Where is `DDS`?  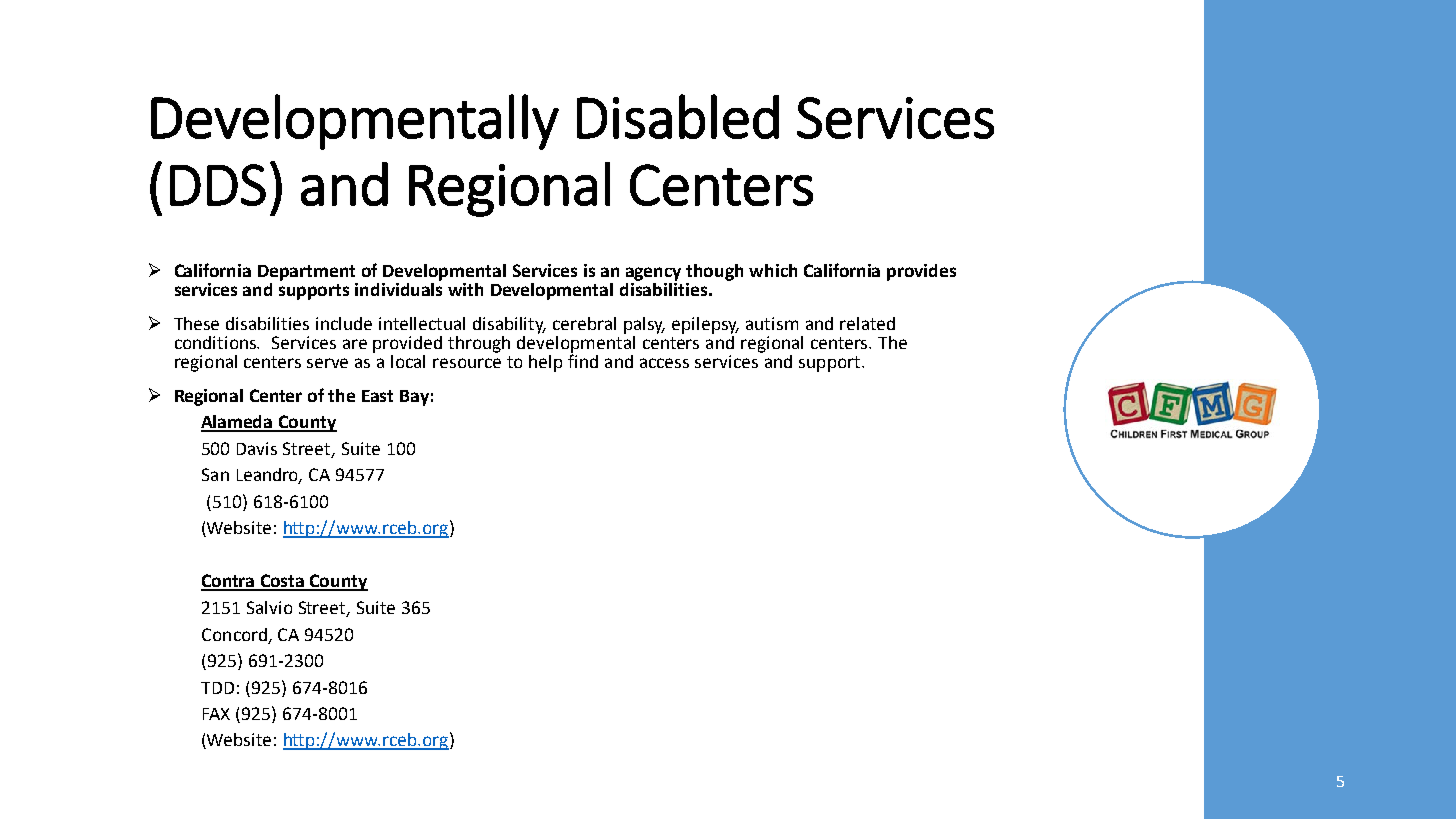 DDS is located at coordinates (218, 185).
